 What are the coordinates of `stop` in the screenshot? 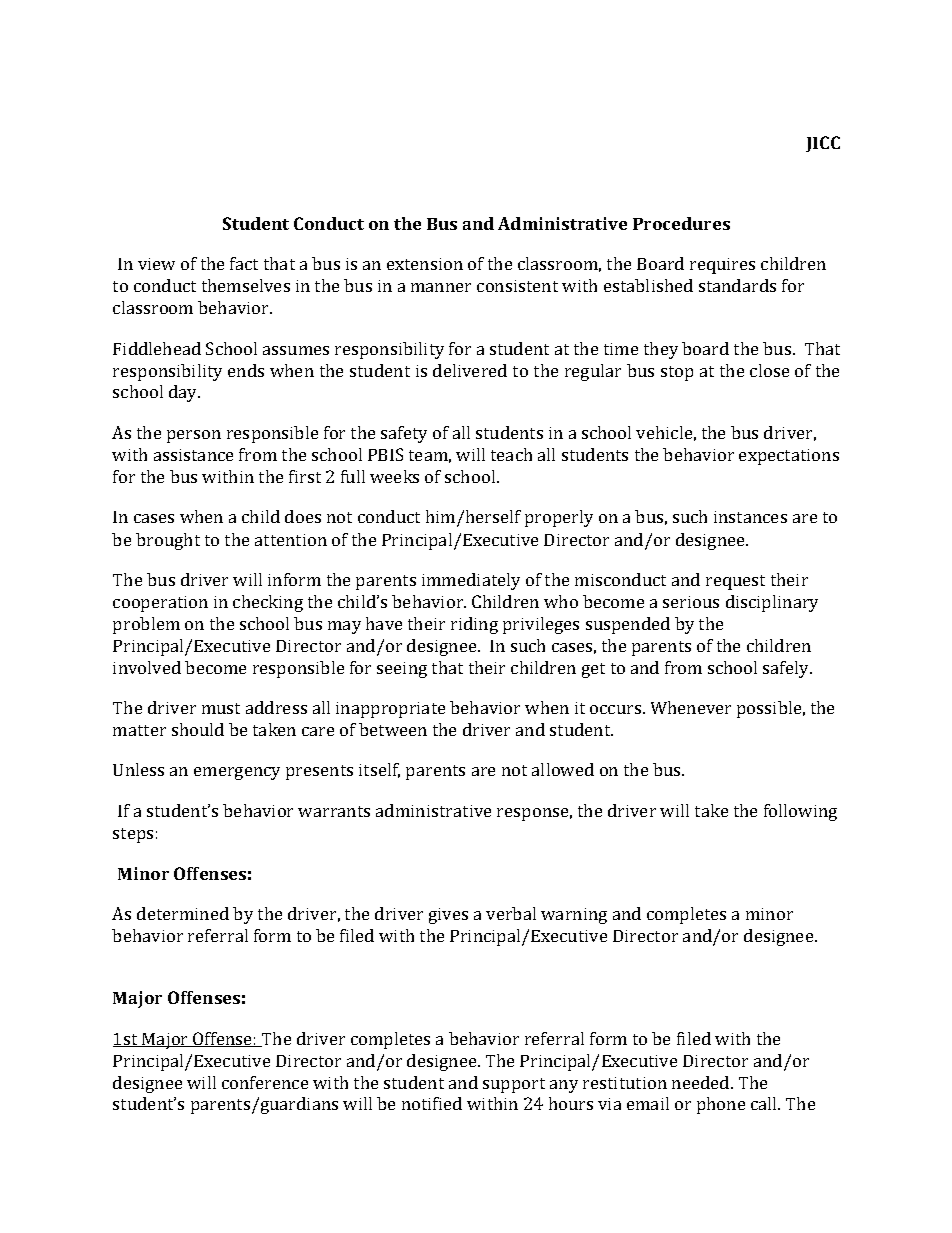 It's located at (677, 373).
